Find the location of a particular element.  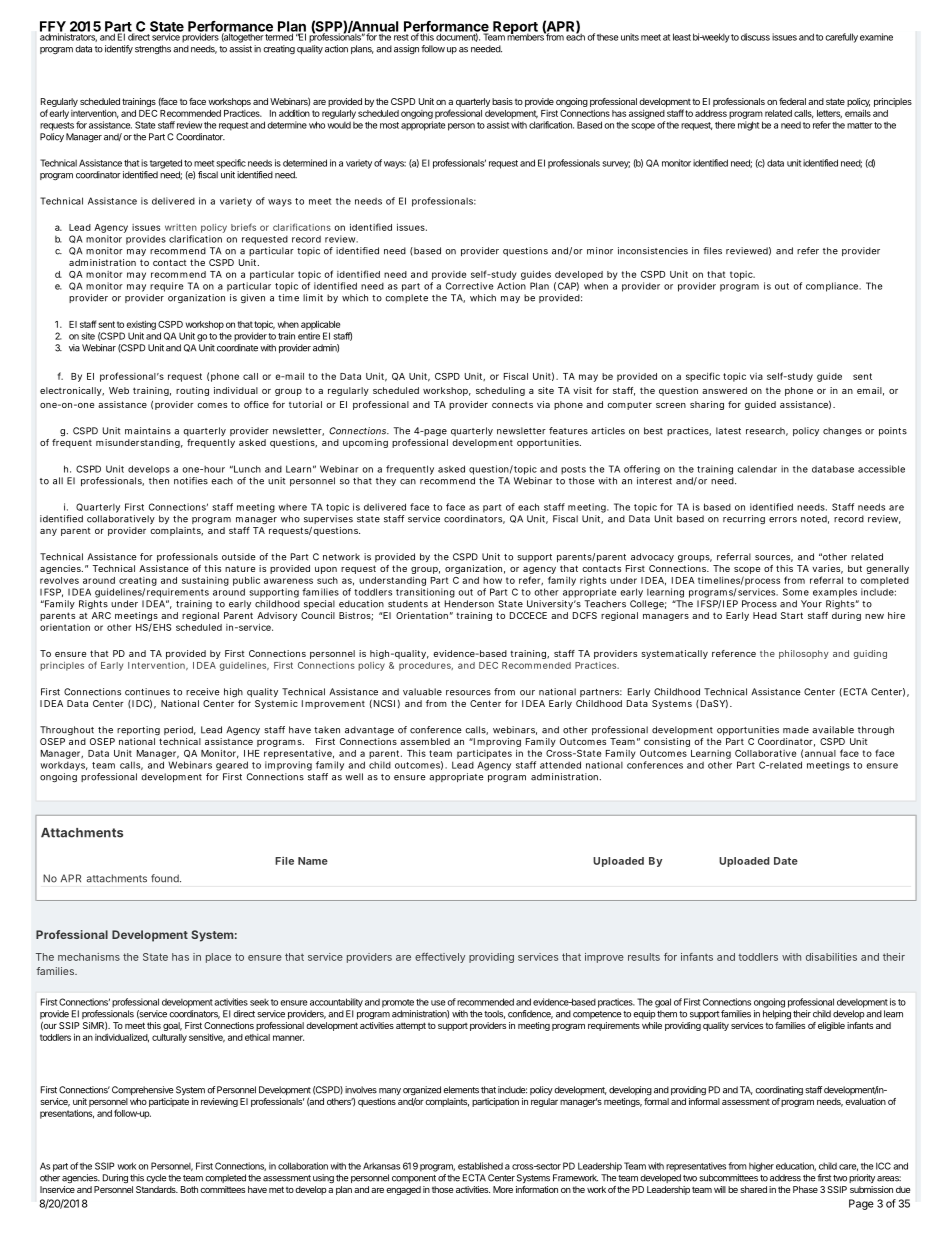

basis is located at coordinates (502, 101).
